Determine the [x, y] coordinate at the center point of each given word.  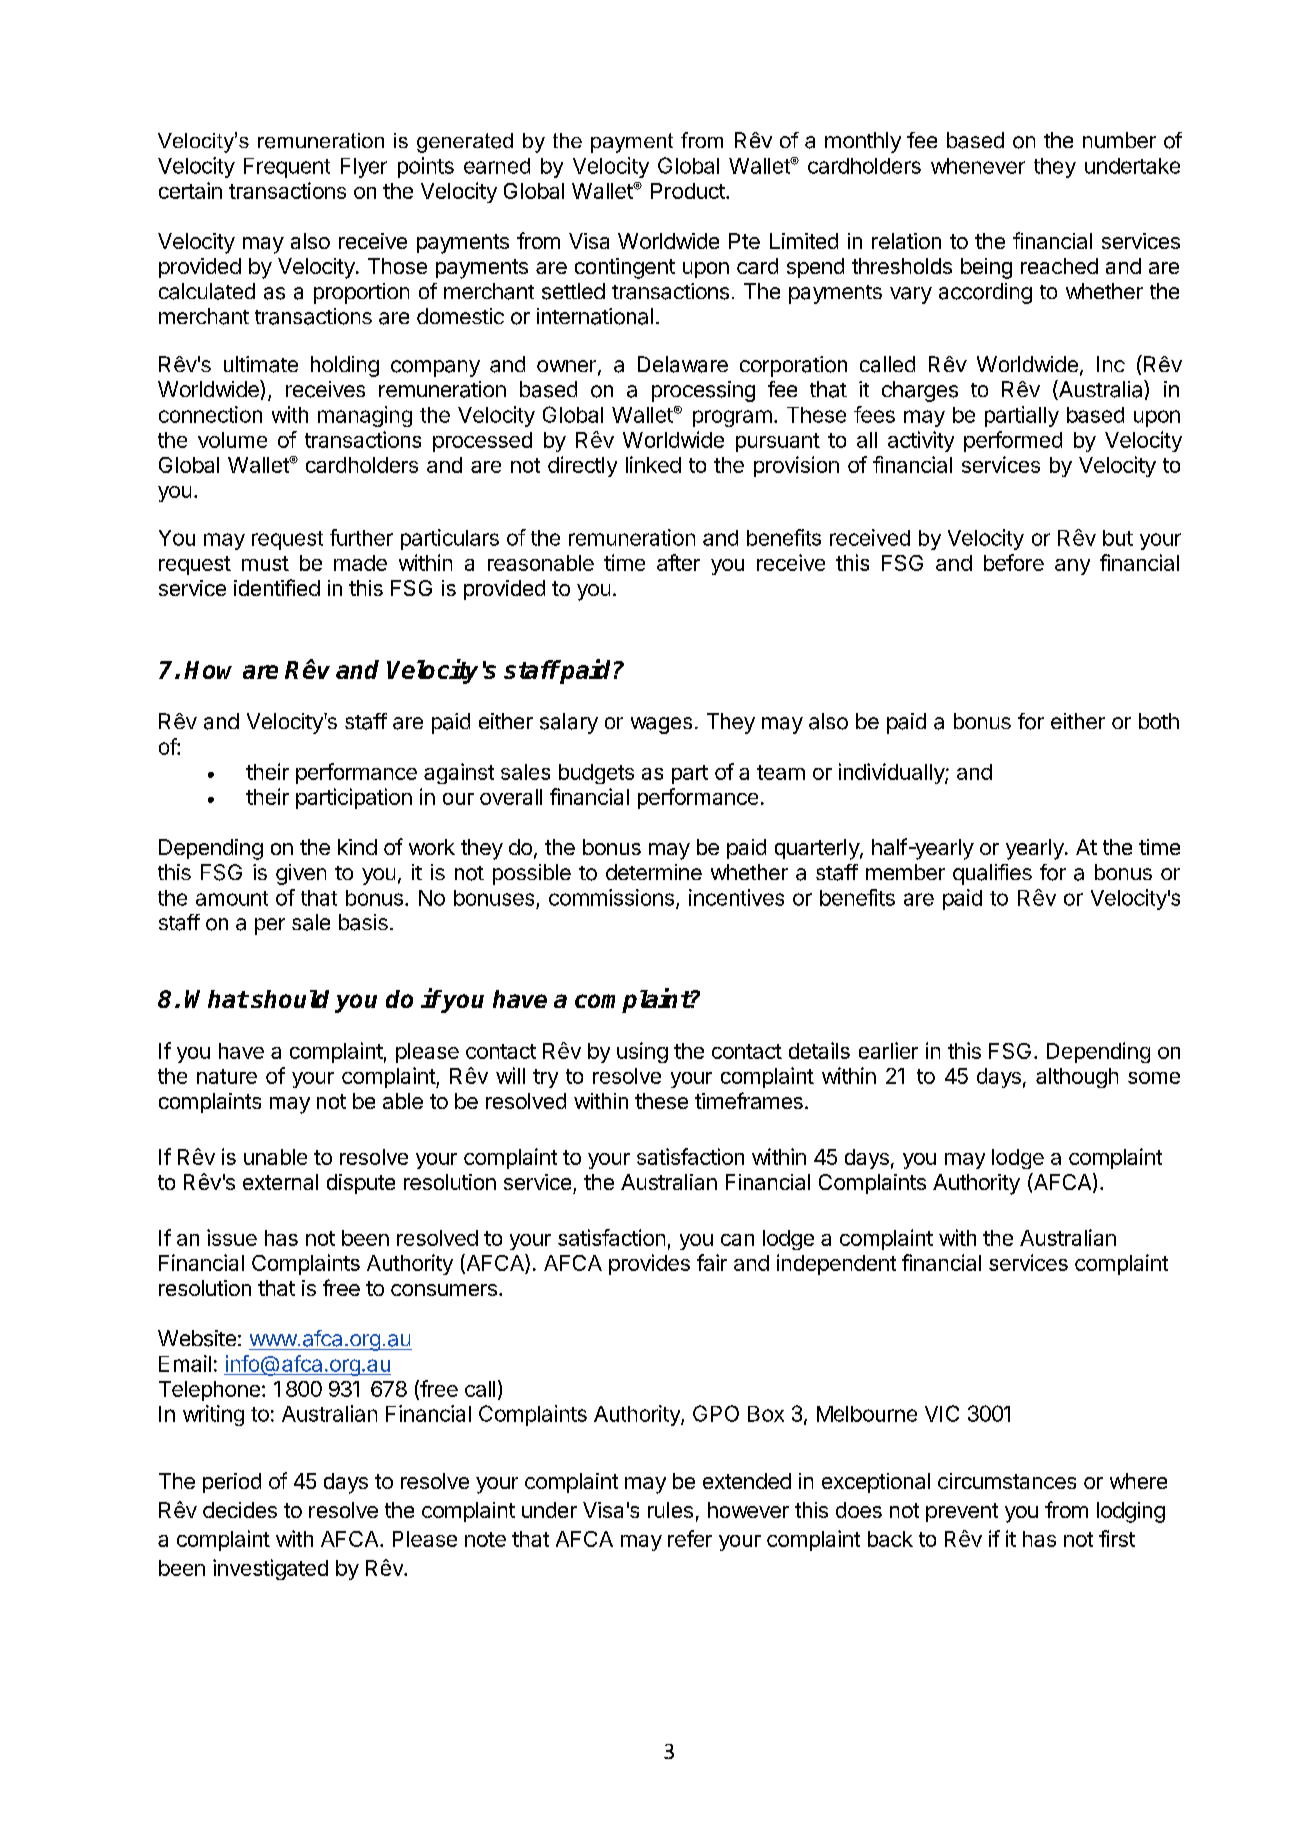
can [737, 1240]
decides [240, 1510]
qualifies [992, 874]
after [678, 562]
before [1014, 562]
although [1077, 1078]
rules [670, 1510]
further [361, 537]
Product [689, 191]
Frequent [287, 168]
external [280, 1182]
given [301, 874]
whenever [978, 166]
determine [654, 872]
